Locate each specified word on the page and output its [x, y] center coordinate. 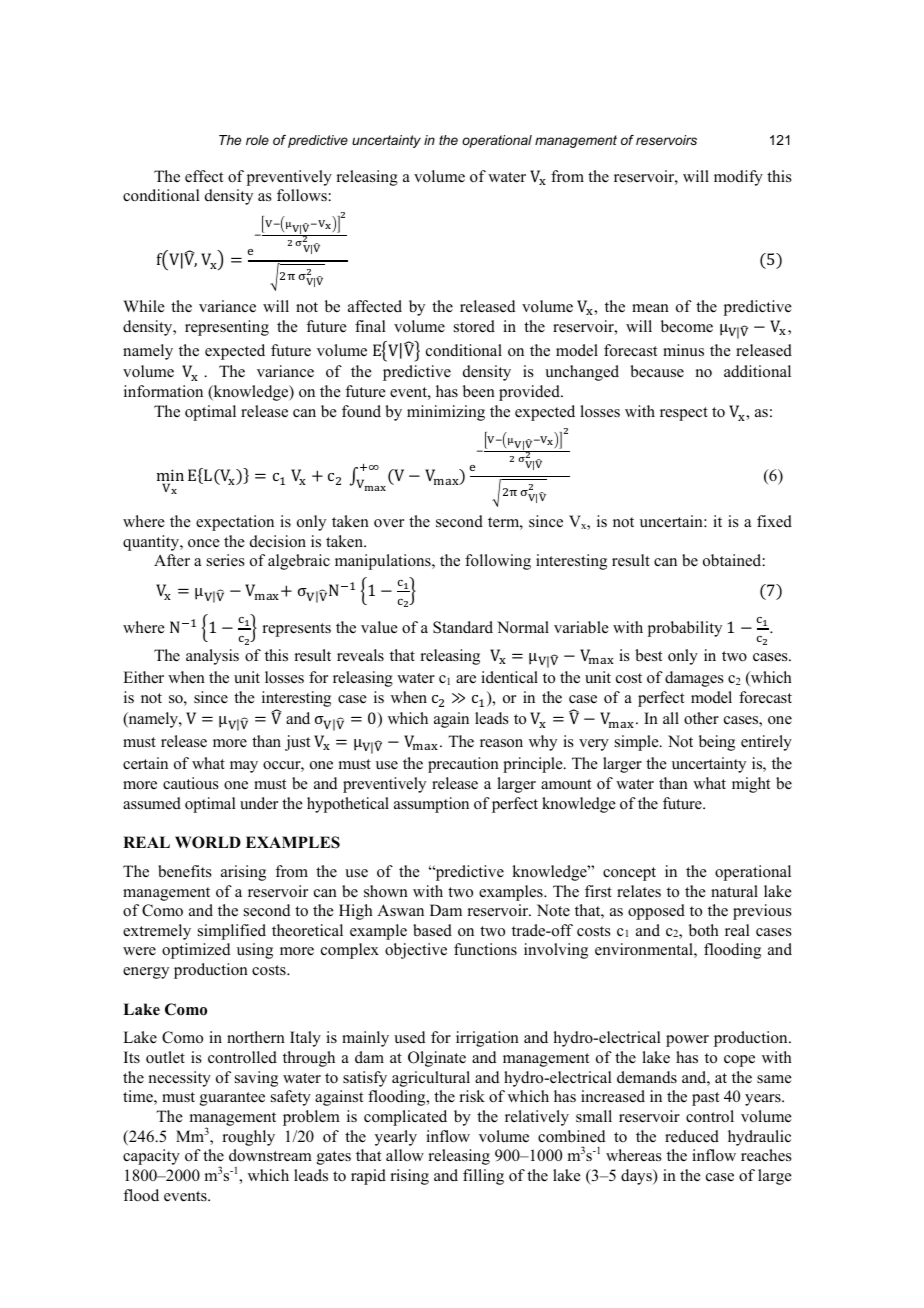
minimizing [446, 413]
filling [483, 1177]
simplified [232, 932]
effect [204, 176]
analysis [212, 657]
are [466, 679]
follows [303, 195]
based [432, 930]
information [163, 391]
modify [738, 178]
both [704, 930]
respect [684, 414]
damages [694, 679]
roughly [248, 1138]
